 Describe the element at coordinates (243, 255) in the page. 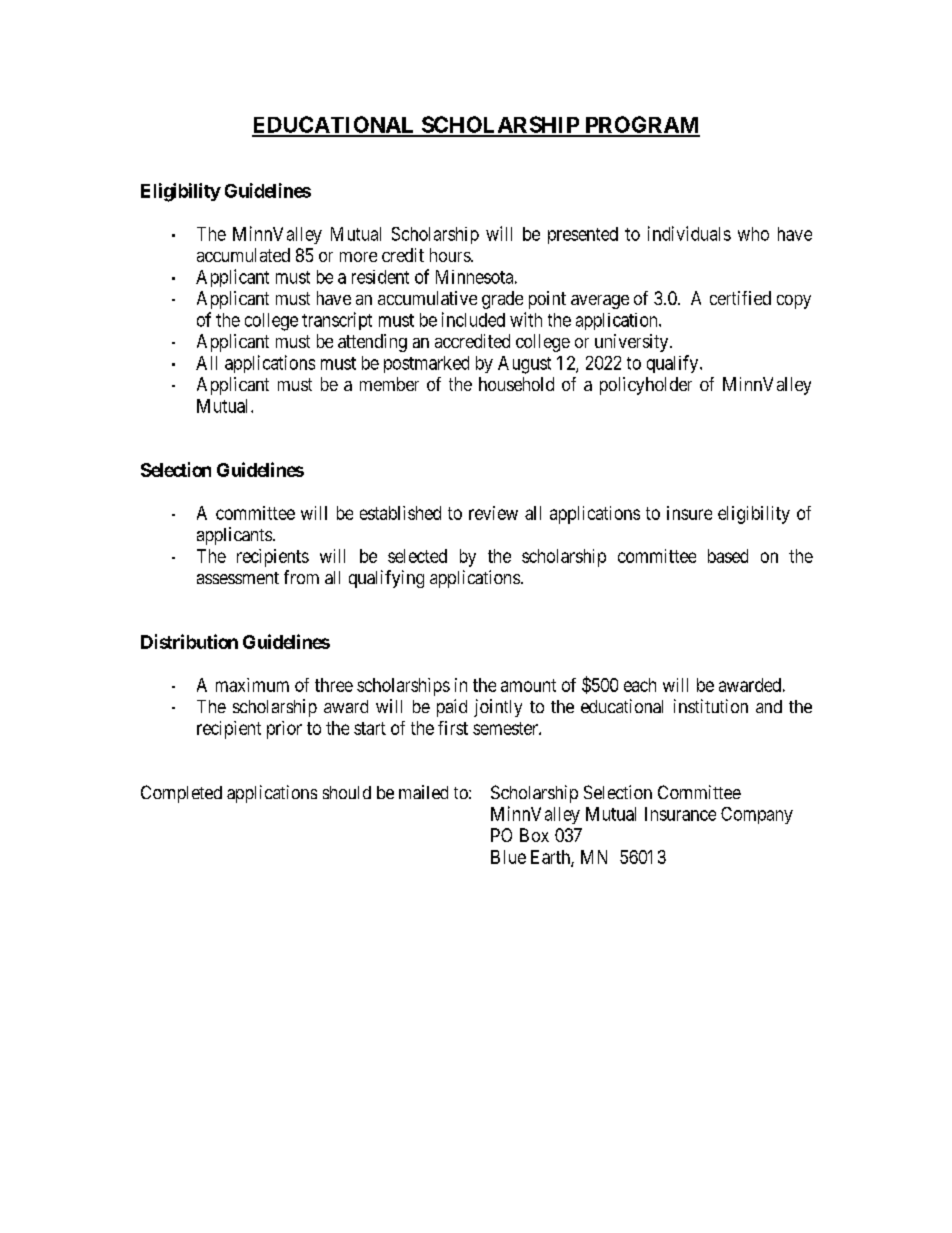

I see `accumulated` at that location.
